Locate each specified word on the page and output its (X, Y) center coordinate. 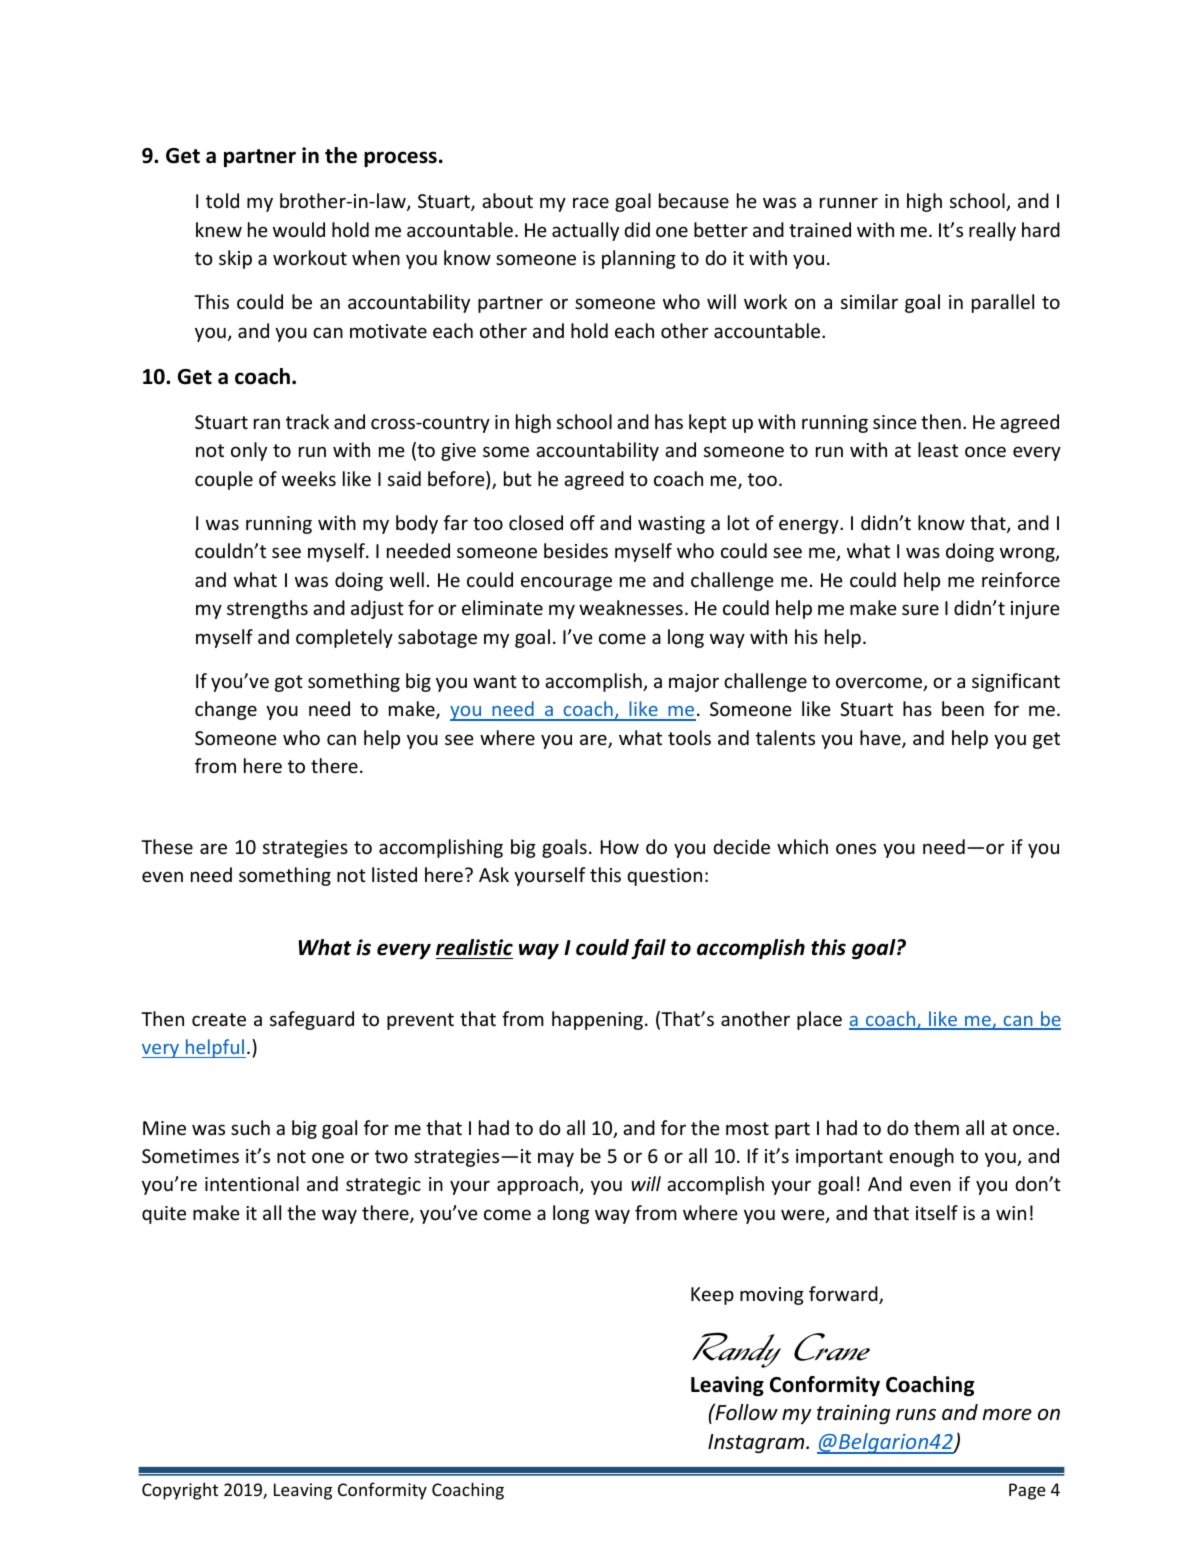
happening (597, 1020)
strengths (267, 609)
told (222, 200)
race (591, 202)
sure (920, 609)
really (992, 231)
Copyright (180, 1491)
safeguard (312, 1020)
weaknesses (631, 607)
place (819, 1020)
